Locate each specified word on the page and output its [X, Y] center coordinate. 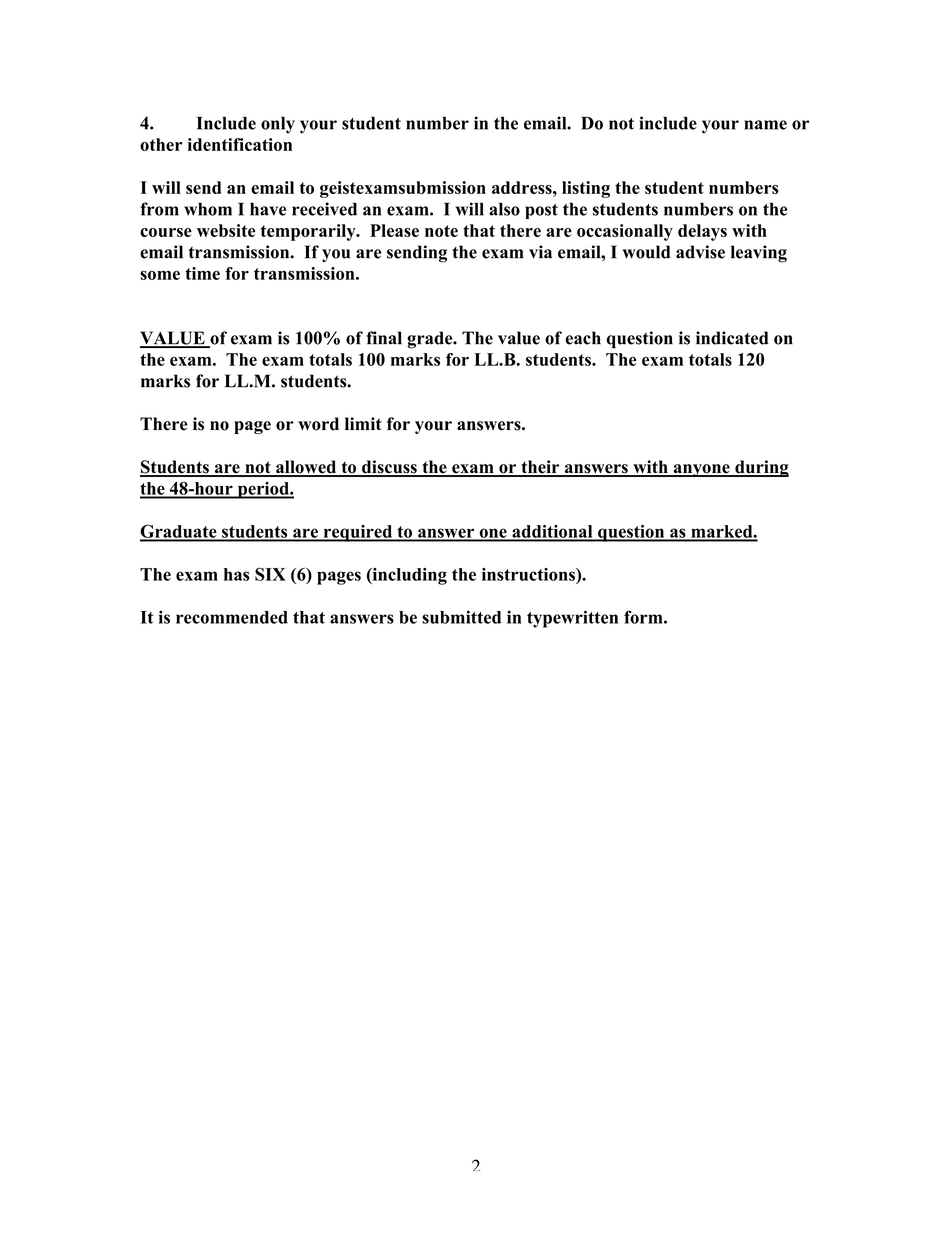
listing [586, 189]
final [384, 338]
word [318, 424]
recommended [232, 617]
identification [240, 144]
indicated [732, 338]
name [765, 125]
